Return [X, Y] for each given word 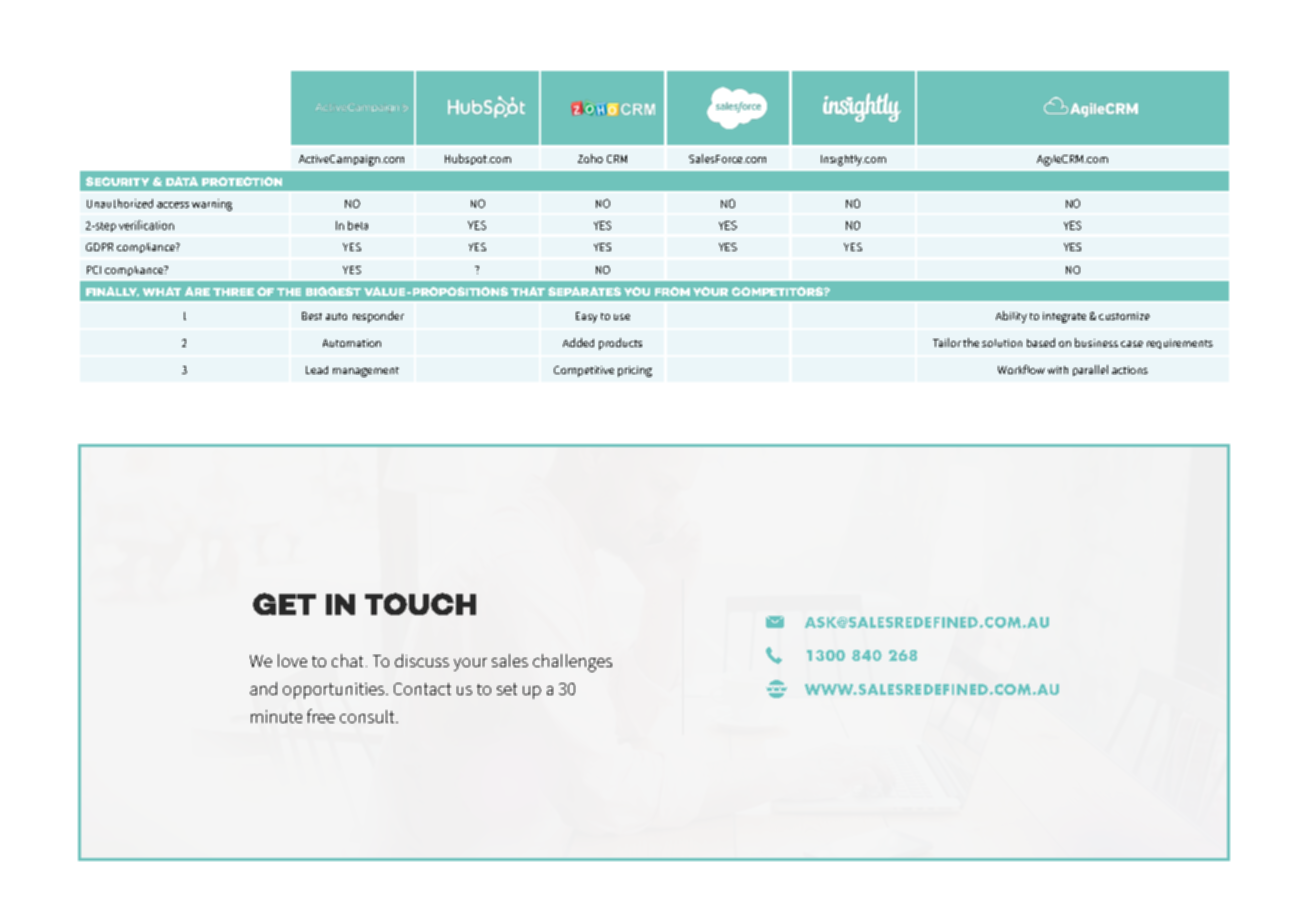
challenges [572, 663]
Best [312, 316]
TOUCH [420, 604]
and [263, 688]
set [507, 689]
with [1058, 370]
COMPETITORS [778, 291]
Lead [317, 370]
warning [212, 205]
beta [358, 225]
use [622, 317]
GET [284, 604]
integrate [1064, 317]
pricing [635, 371]
